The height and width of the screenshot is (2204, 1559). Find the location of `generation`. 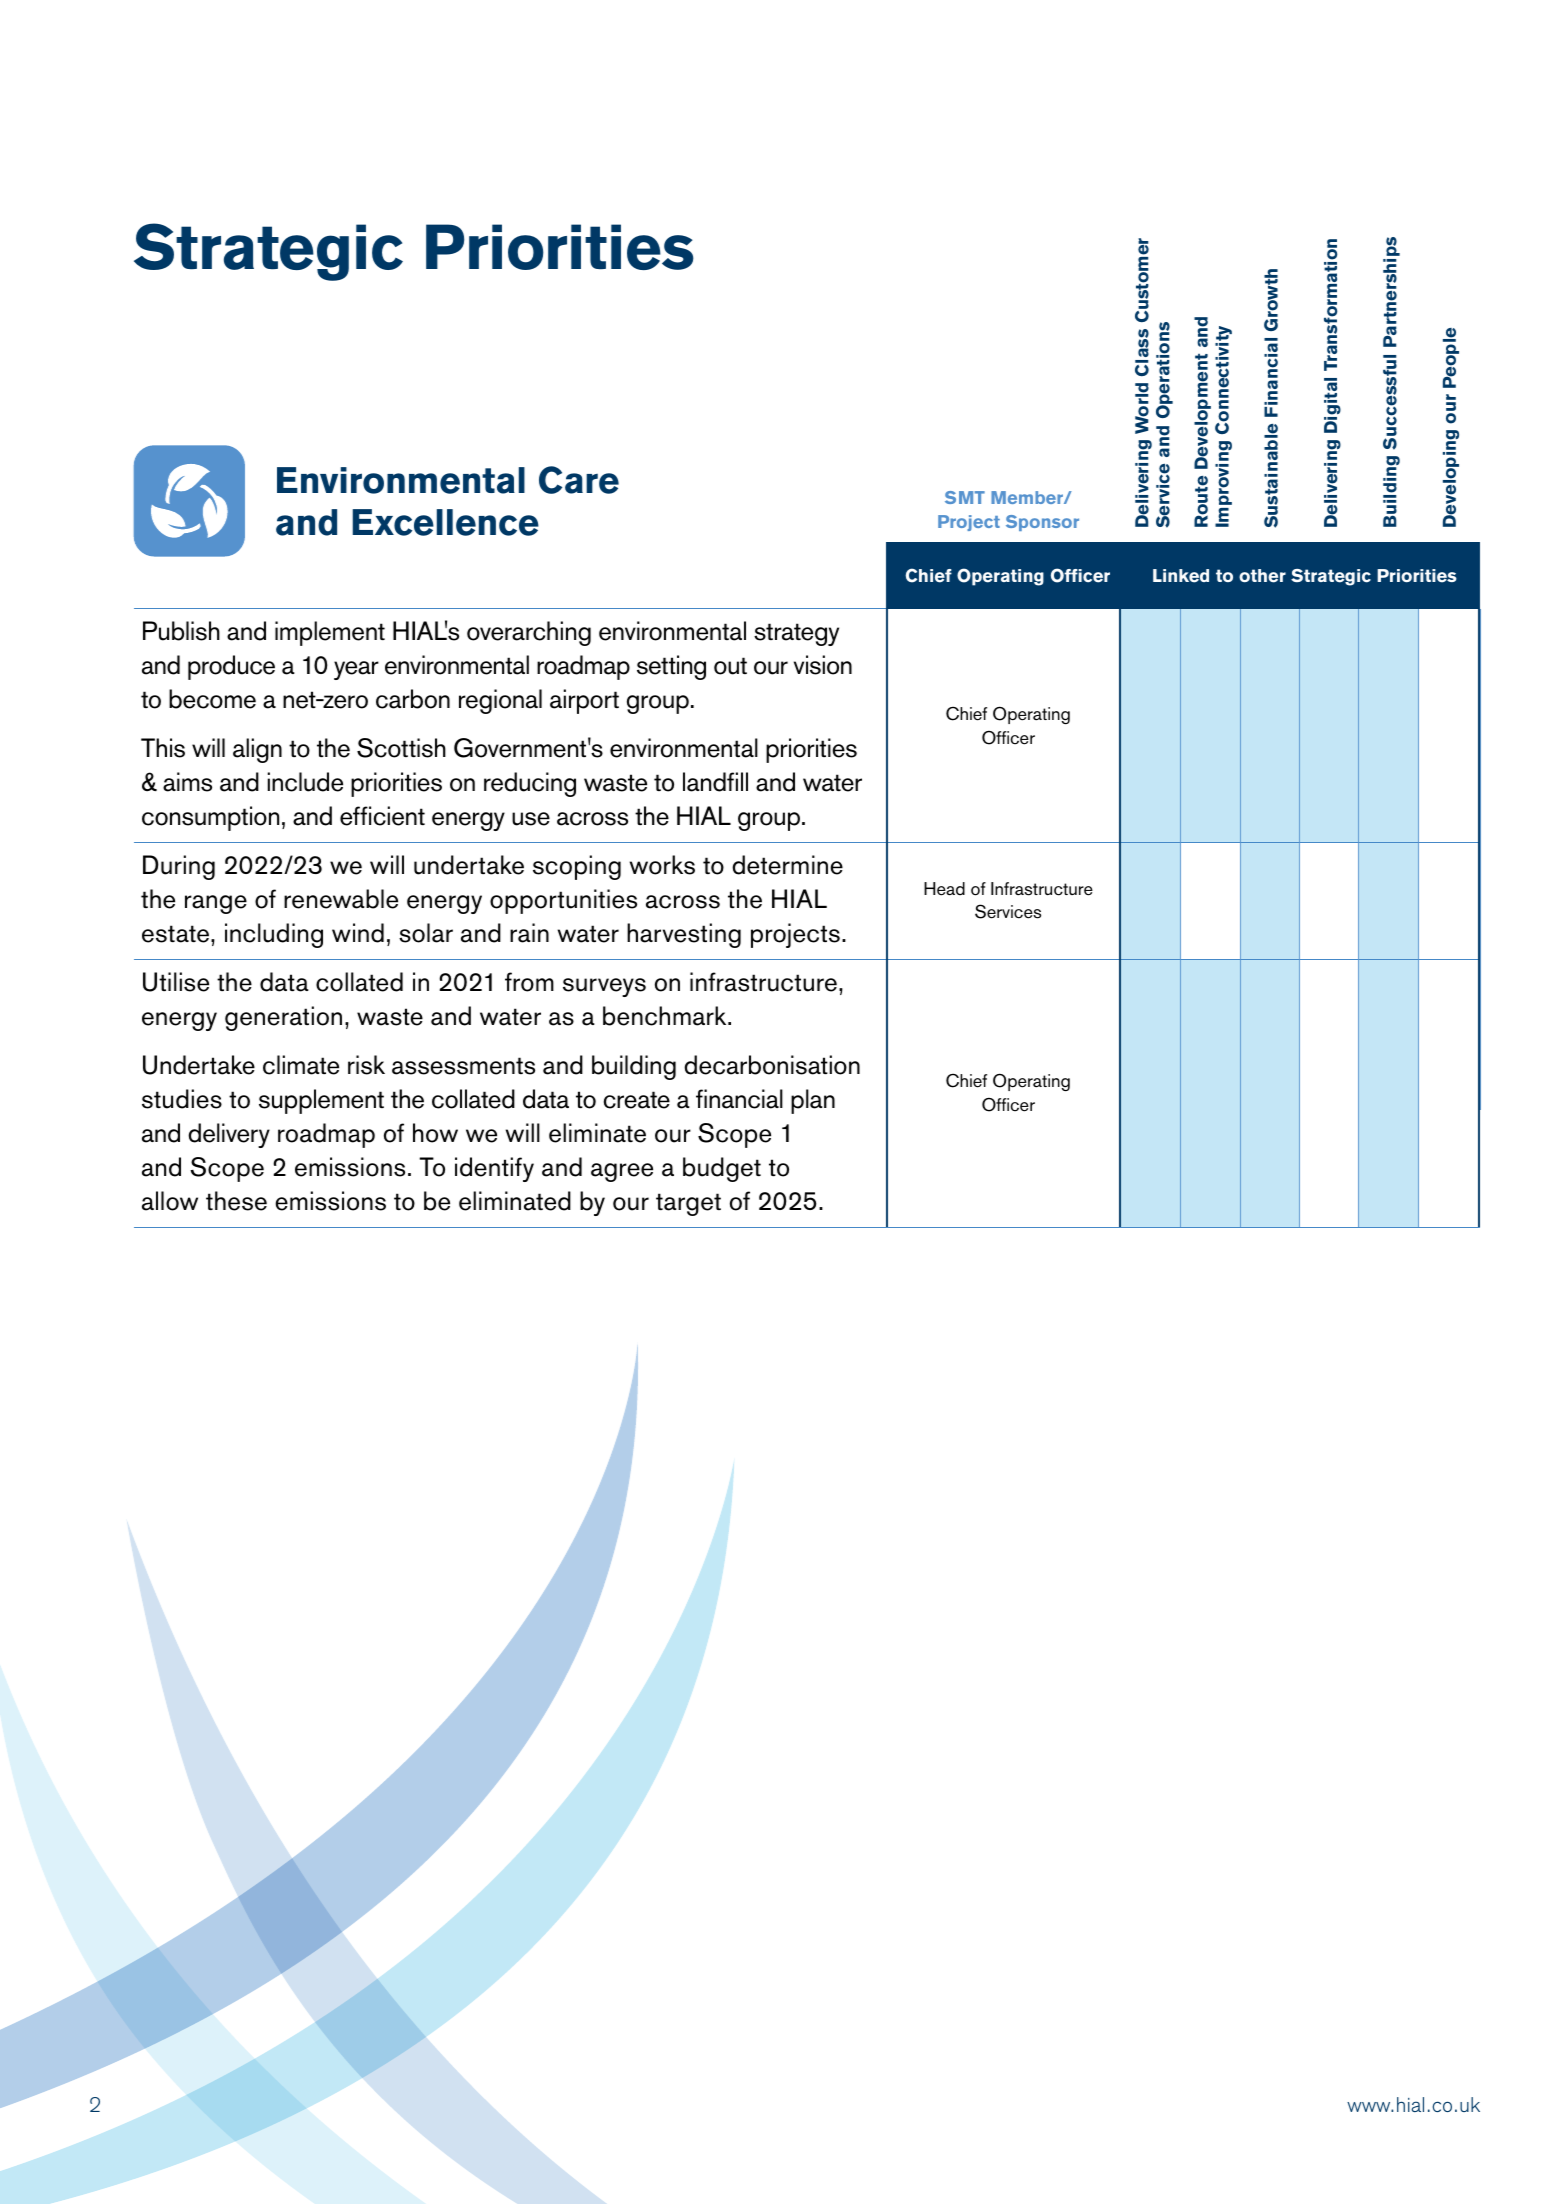

generation is located at coordinates (283, 1018).
